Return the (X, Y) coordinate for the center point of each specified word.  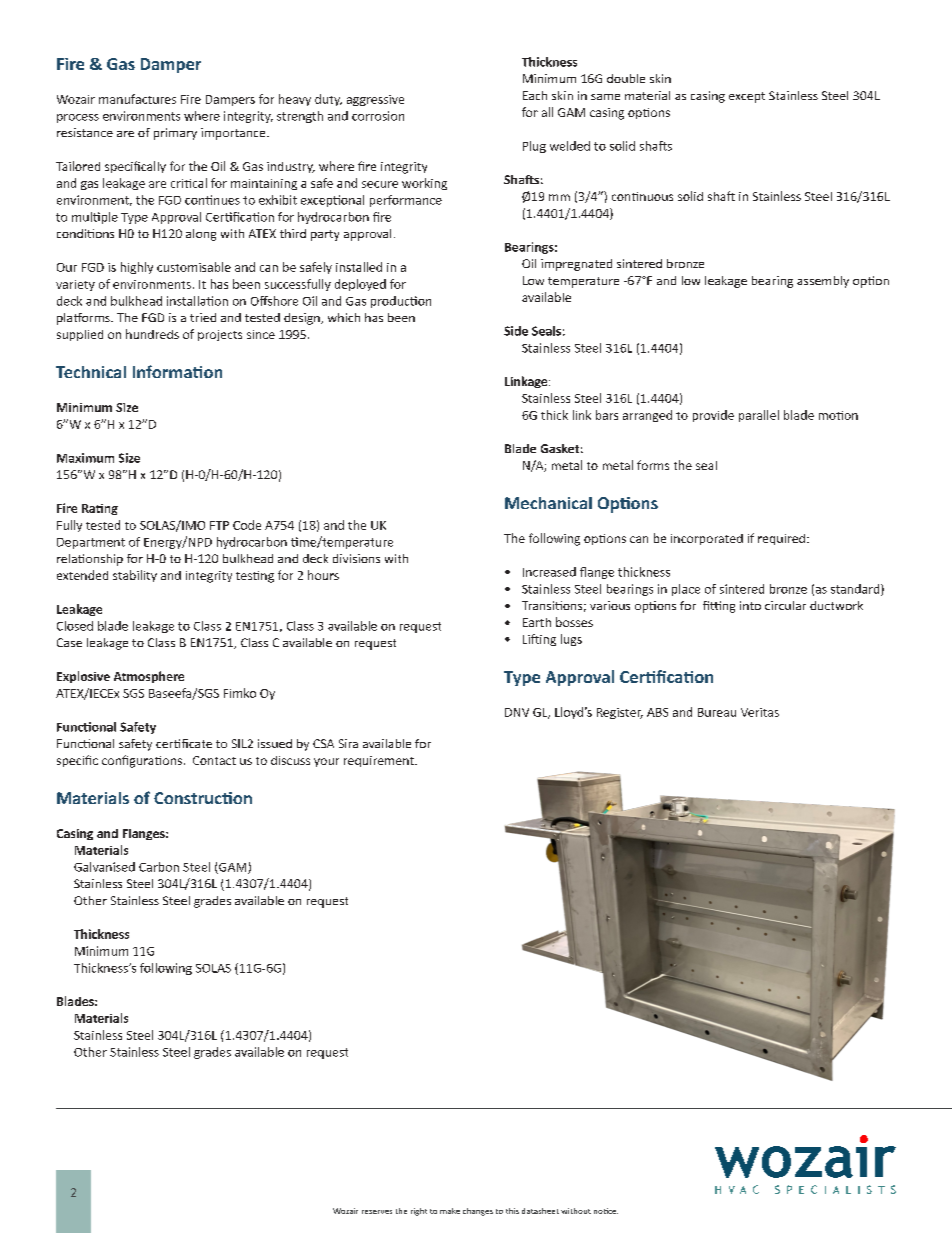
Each (535, 95)
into (750, 605)
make (450, 1211)
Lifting (539, 640)
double (626, 78)
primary (175, 134)
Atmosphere (149, 677)
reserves (377, 1212)
